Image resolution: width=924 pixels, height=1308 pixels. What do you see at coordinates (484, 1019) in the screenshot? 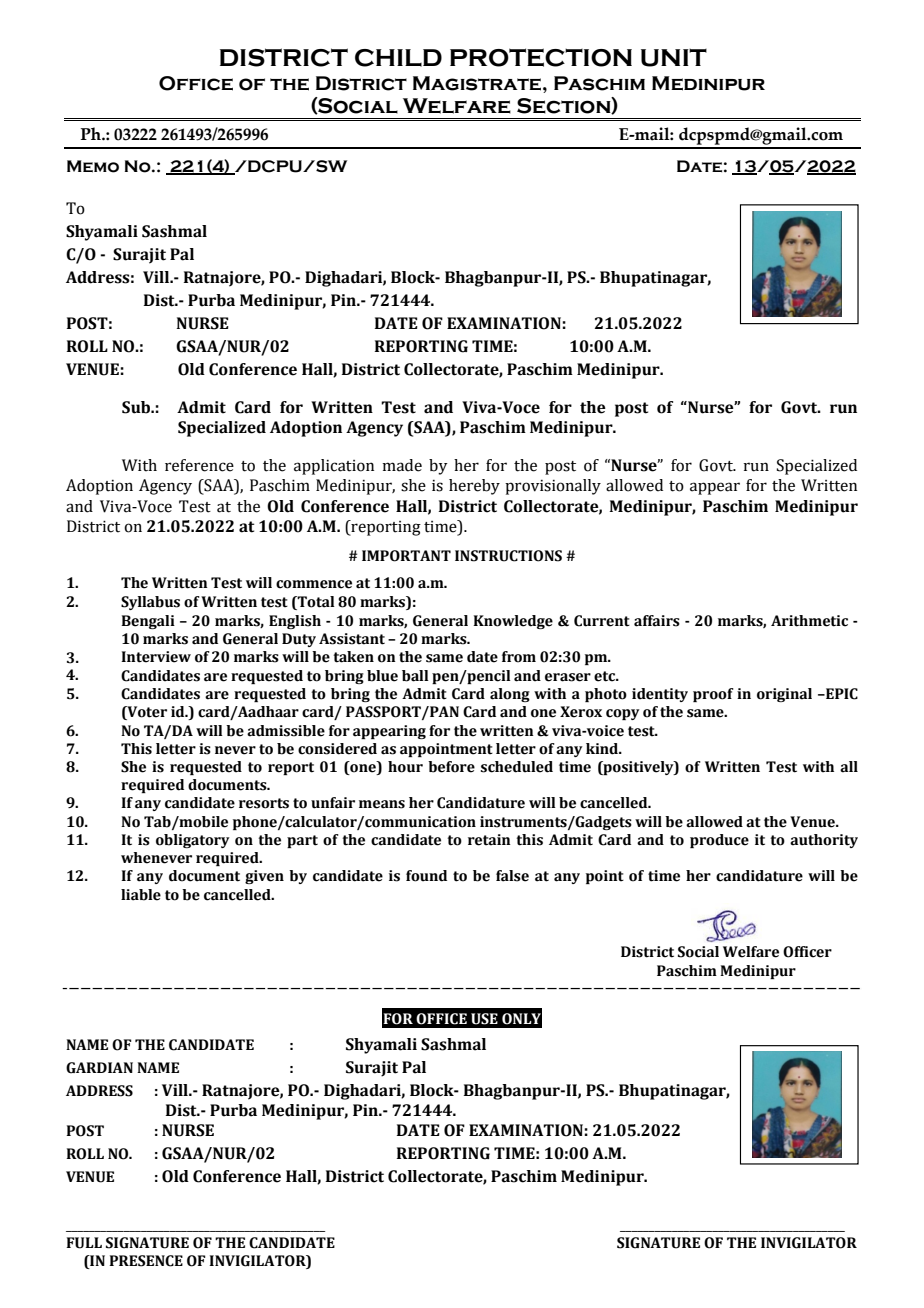
I see `USE` at bounding box center [484, 1019].
